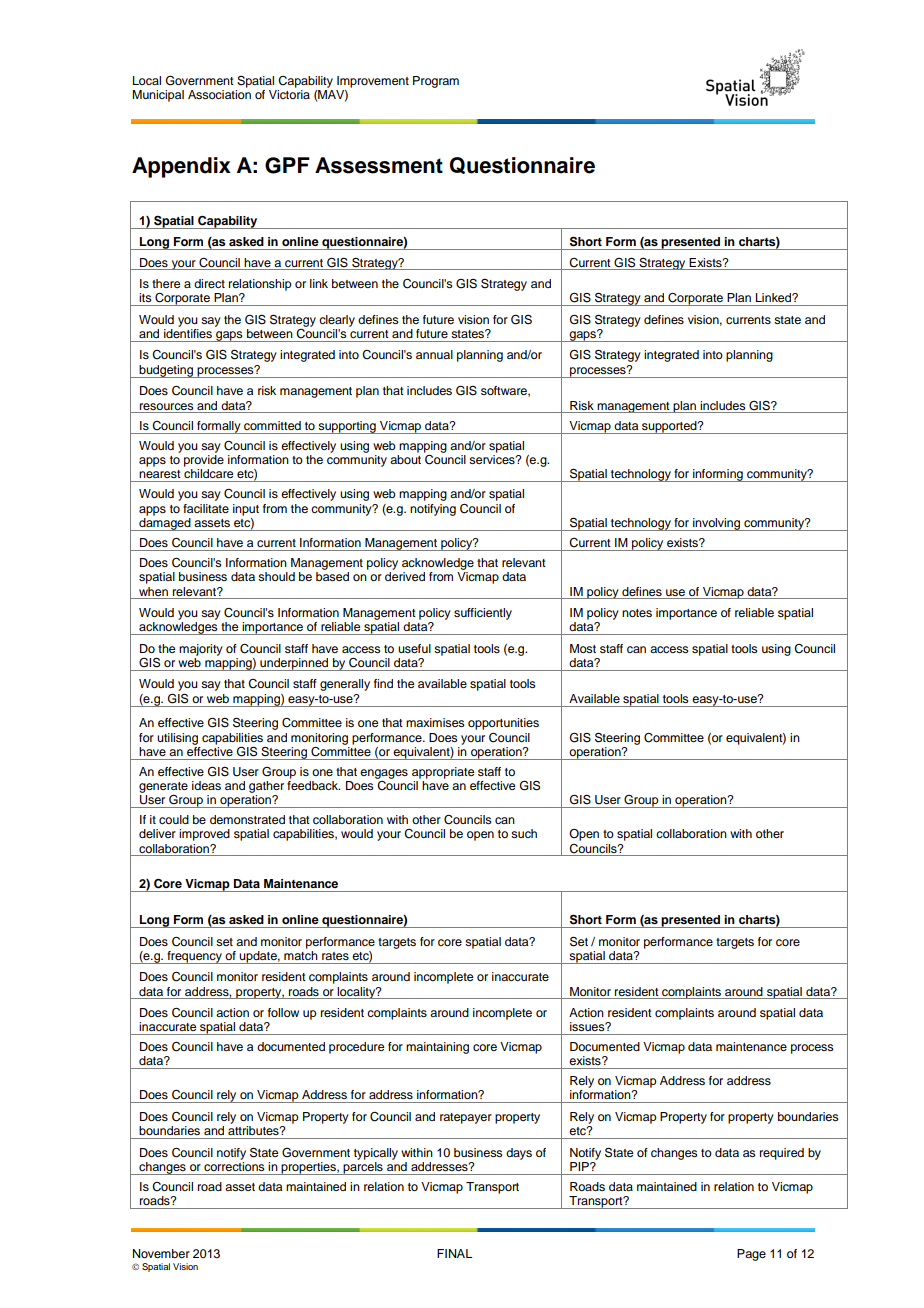 Image resolution: width=924 pixels, height=1308 pixels. What do you see at coordinates (167, 406) in the screenshot?
I see `resources` at bounding box center [167, 406].
